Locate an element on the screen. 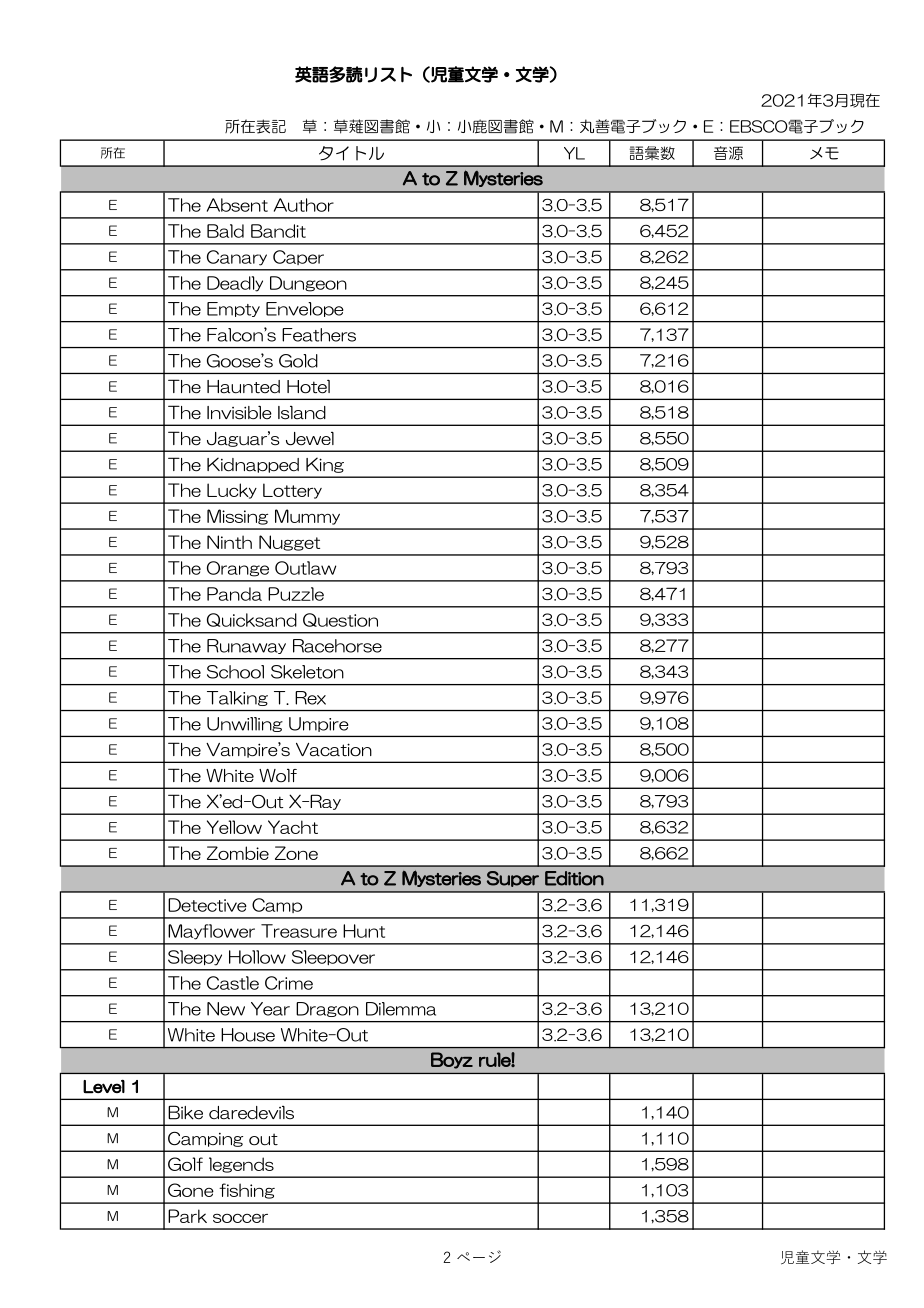  Umpire is located at coordinates (319, 724).
